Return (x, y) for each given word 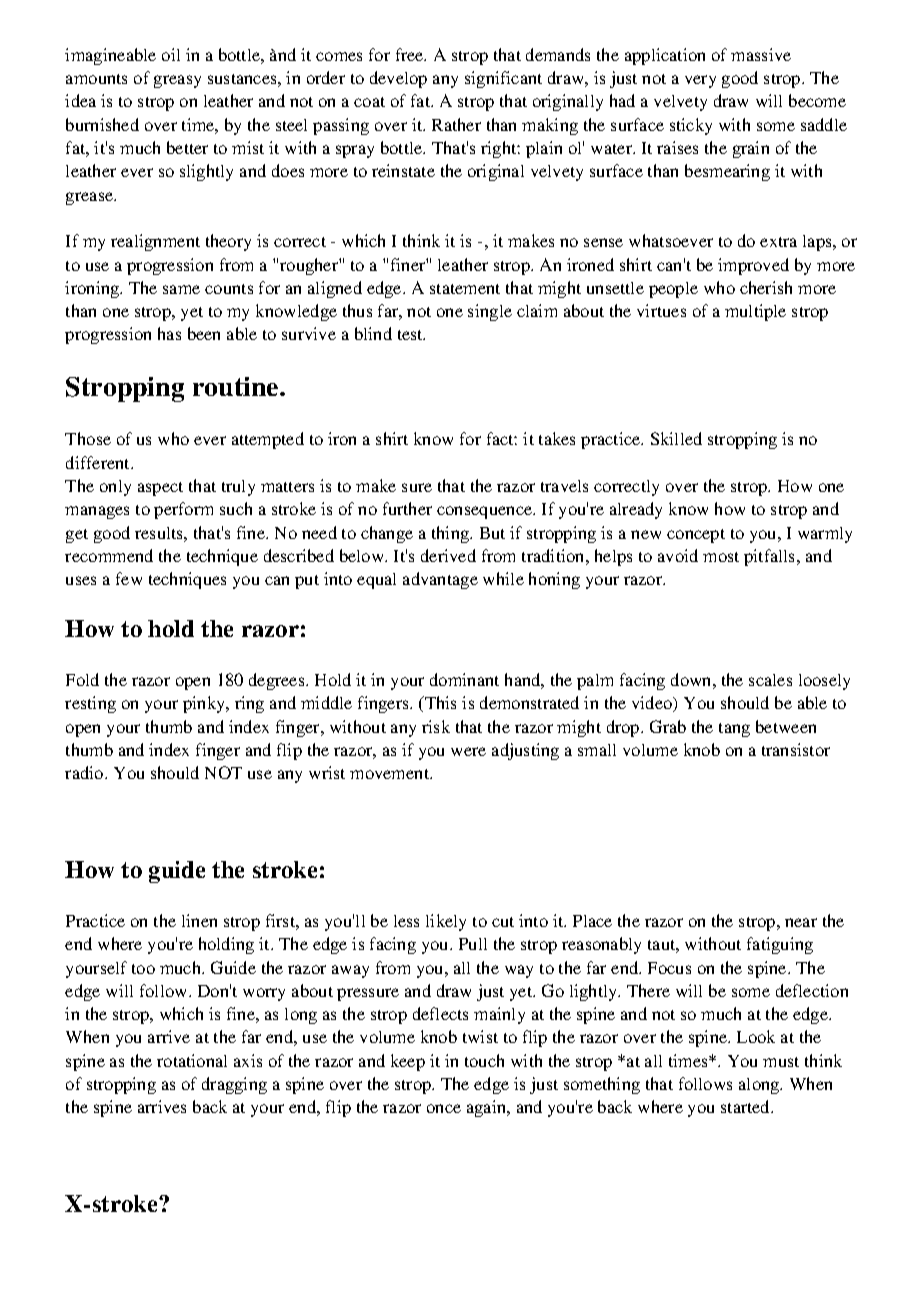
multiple (755, 312)
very (700, 81)
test (411, 335)
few (129, 578)
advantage (440, 580)
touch (484, 1060)
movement (391, 774)
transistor (796, 749)
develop (398, 79)
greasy (177, 81)
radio (85, 772)
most (721, 557)
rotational (192, 1060)
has (169, 333)
